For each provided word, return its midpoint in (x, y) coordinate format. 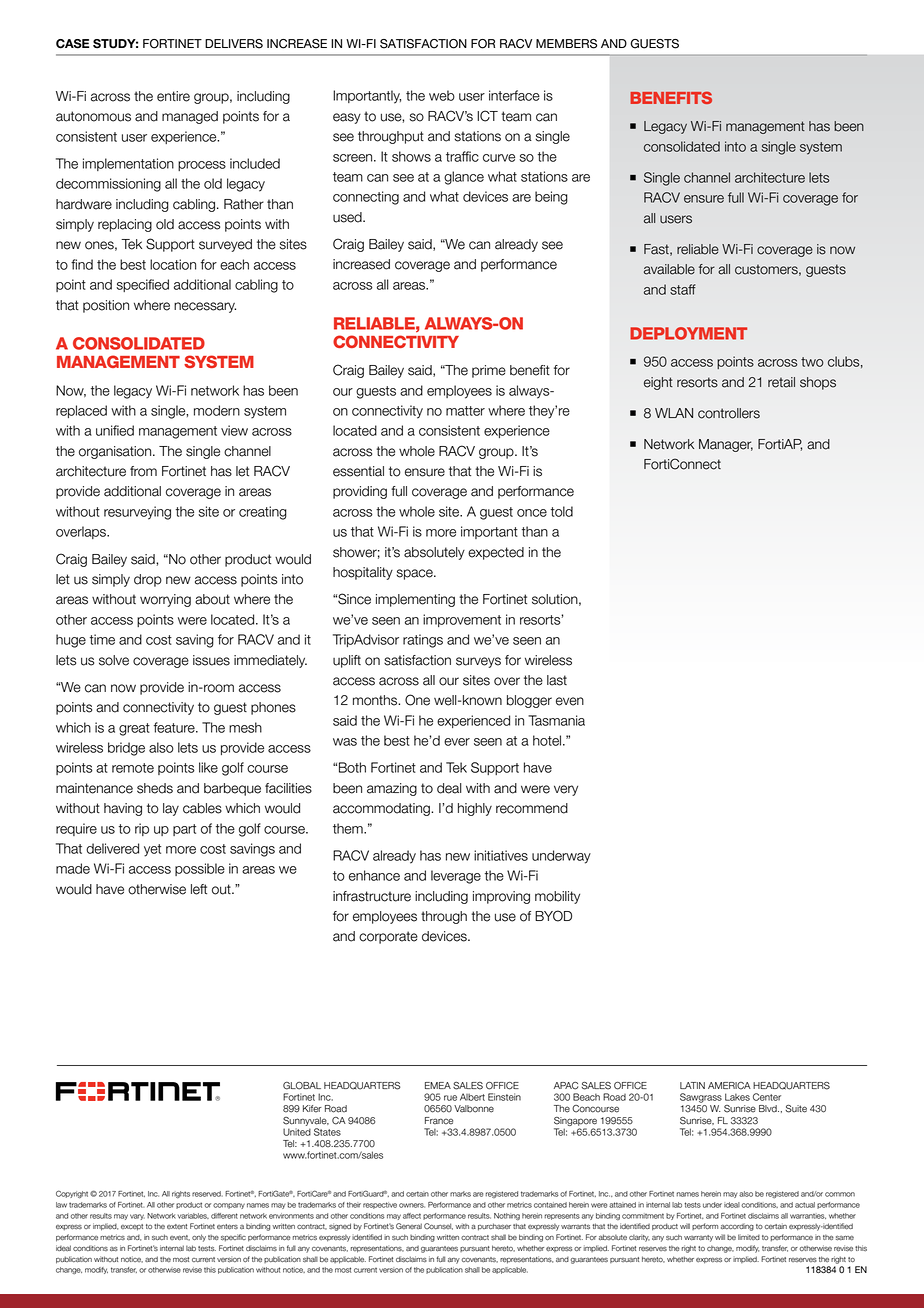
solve (114, 660)
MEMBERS (566, 44)
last (557, 680)
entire (173, 96)
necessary (205, 307)
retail (781, 382)
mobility (557, 897)
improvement (462, 620)
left (199, 889)
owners (412, 1205)
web (442, 95)
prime (489, 371)
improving (501, 897)
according (737, 1227)
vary (137, 1217)
